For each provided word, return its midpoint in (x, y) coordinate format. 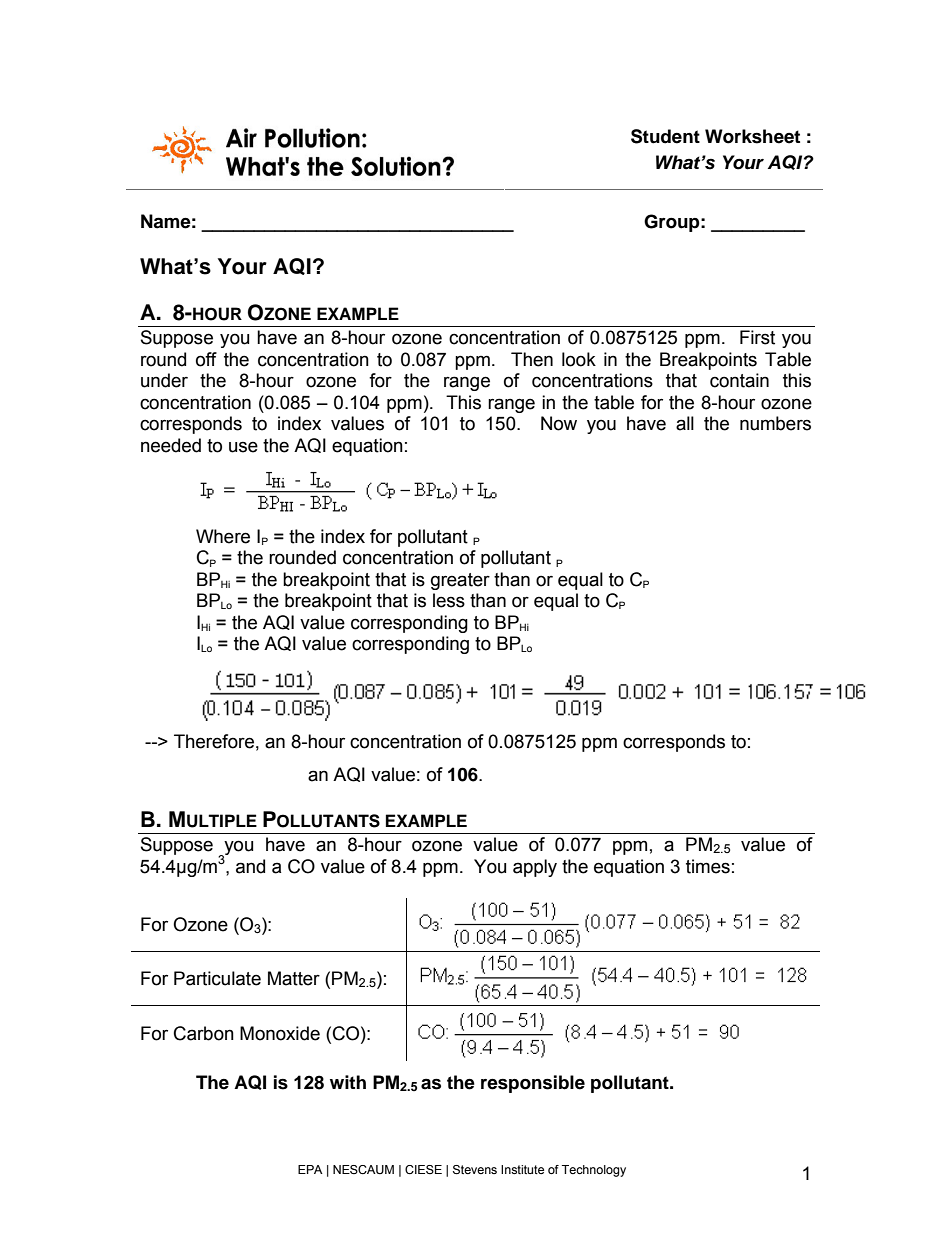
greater (460, 581)
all (685, 423)
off (206, 359)
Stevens (475, 1170)
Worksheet (752, 136)
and (250, 866)
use (243, 447)
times (708, 866)
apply (535, 868)
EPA (310, 1169)
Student (665, 136)
